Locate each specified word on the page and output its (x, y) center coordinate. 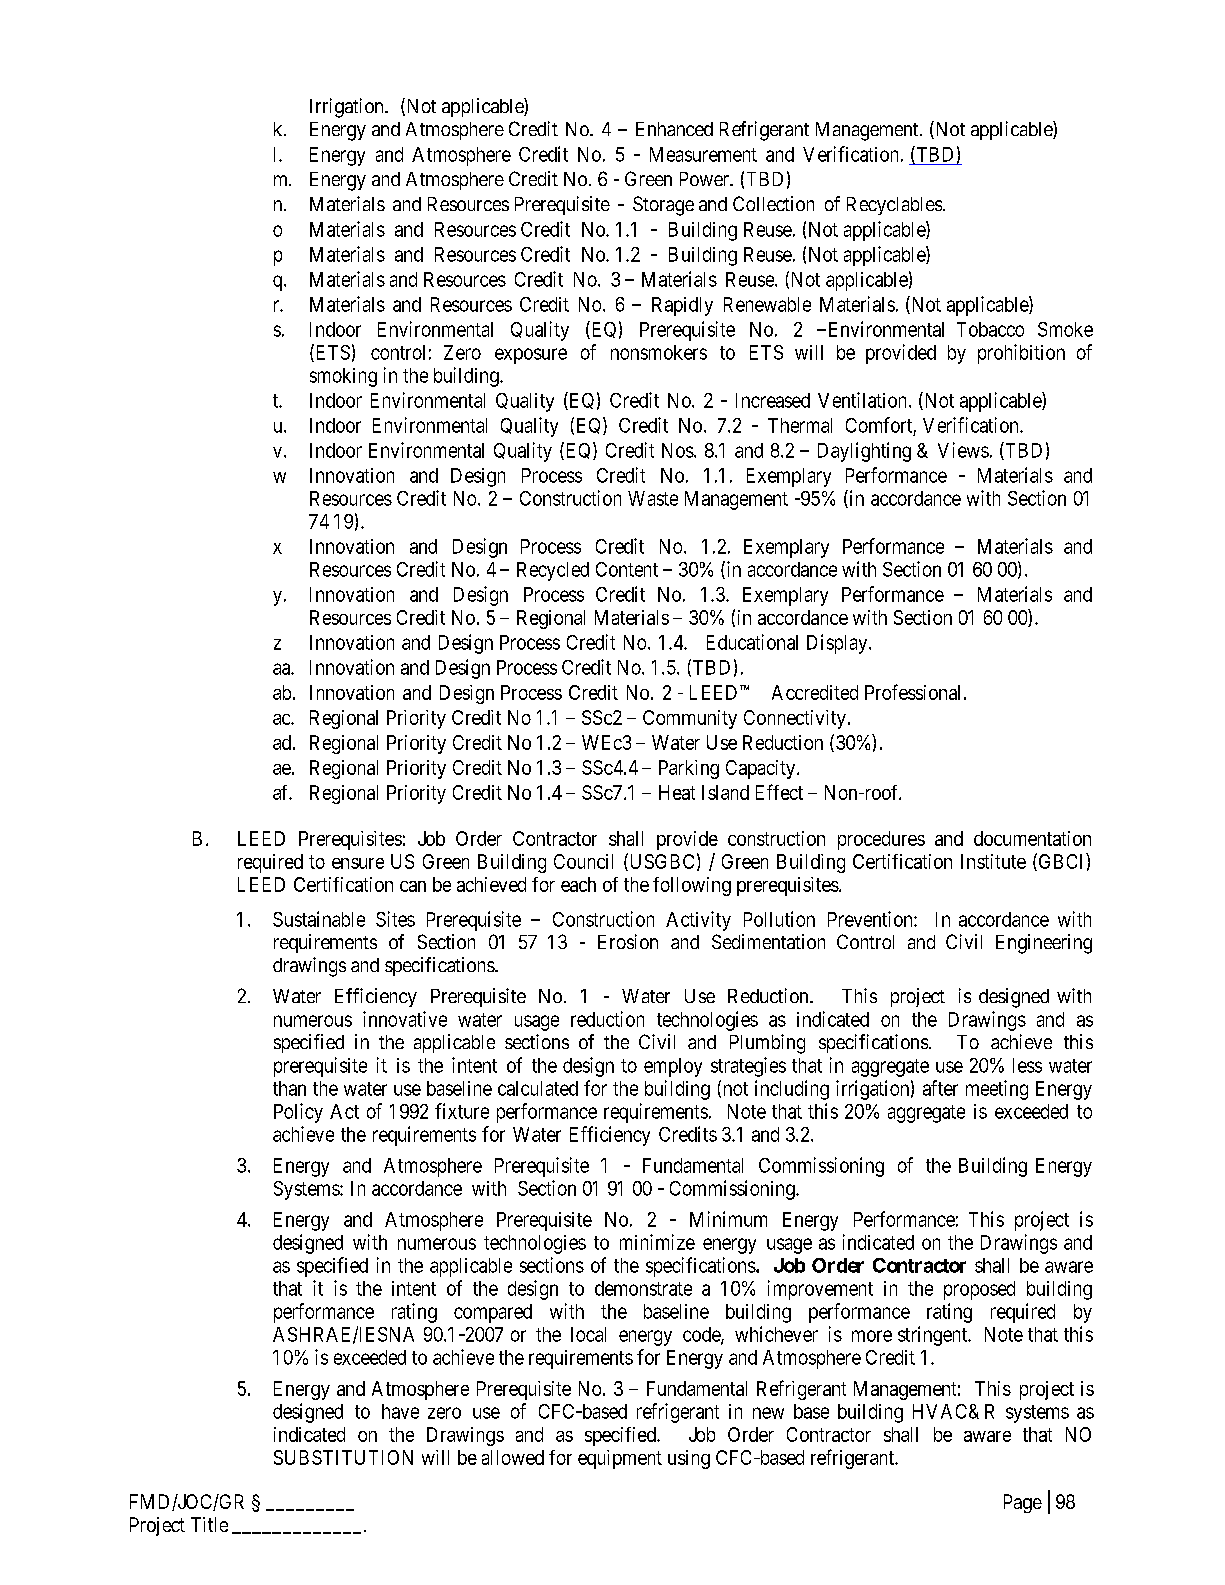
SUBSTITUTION (343, 1457)
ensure (358, 863)
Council (583, 861)
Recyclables (894, 206)
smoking (343, 377)
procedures (881, 840)
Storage (663, 206)
